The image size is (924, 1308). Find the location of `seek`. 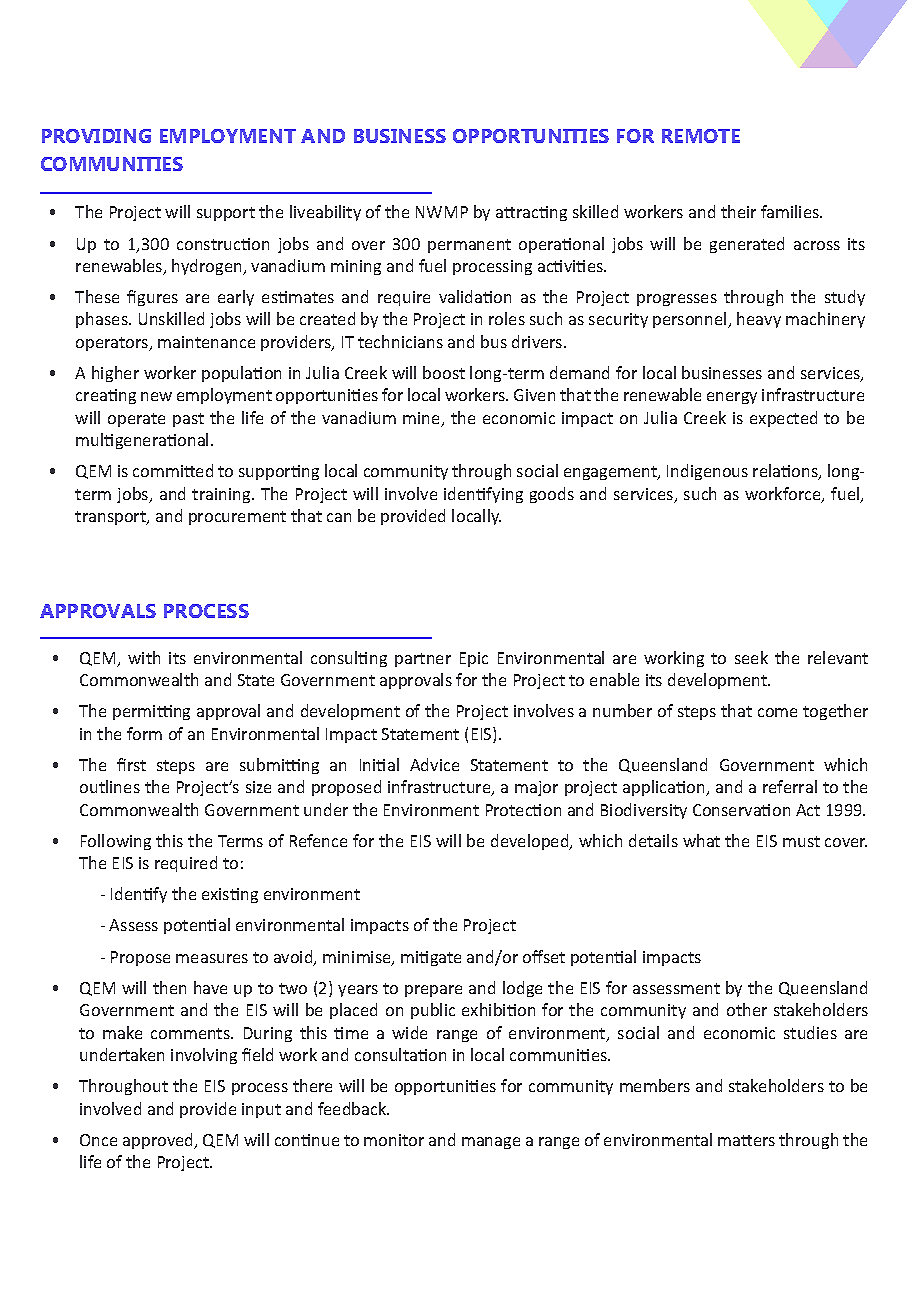

seek is located at coordinates (751, 657).
